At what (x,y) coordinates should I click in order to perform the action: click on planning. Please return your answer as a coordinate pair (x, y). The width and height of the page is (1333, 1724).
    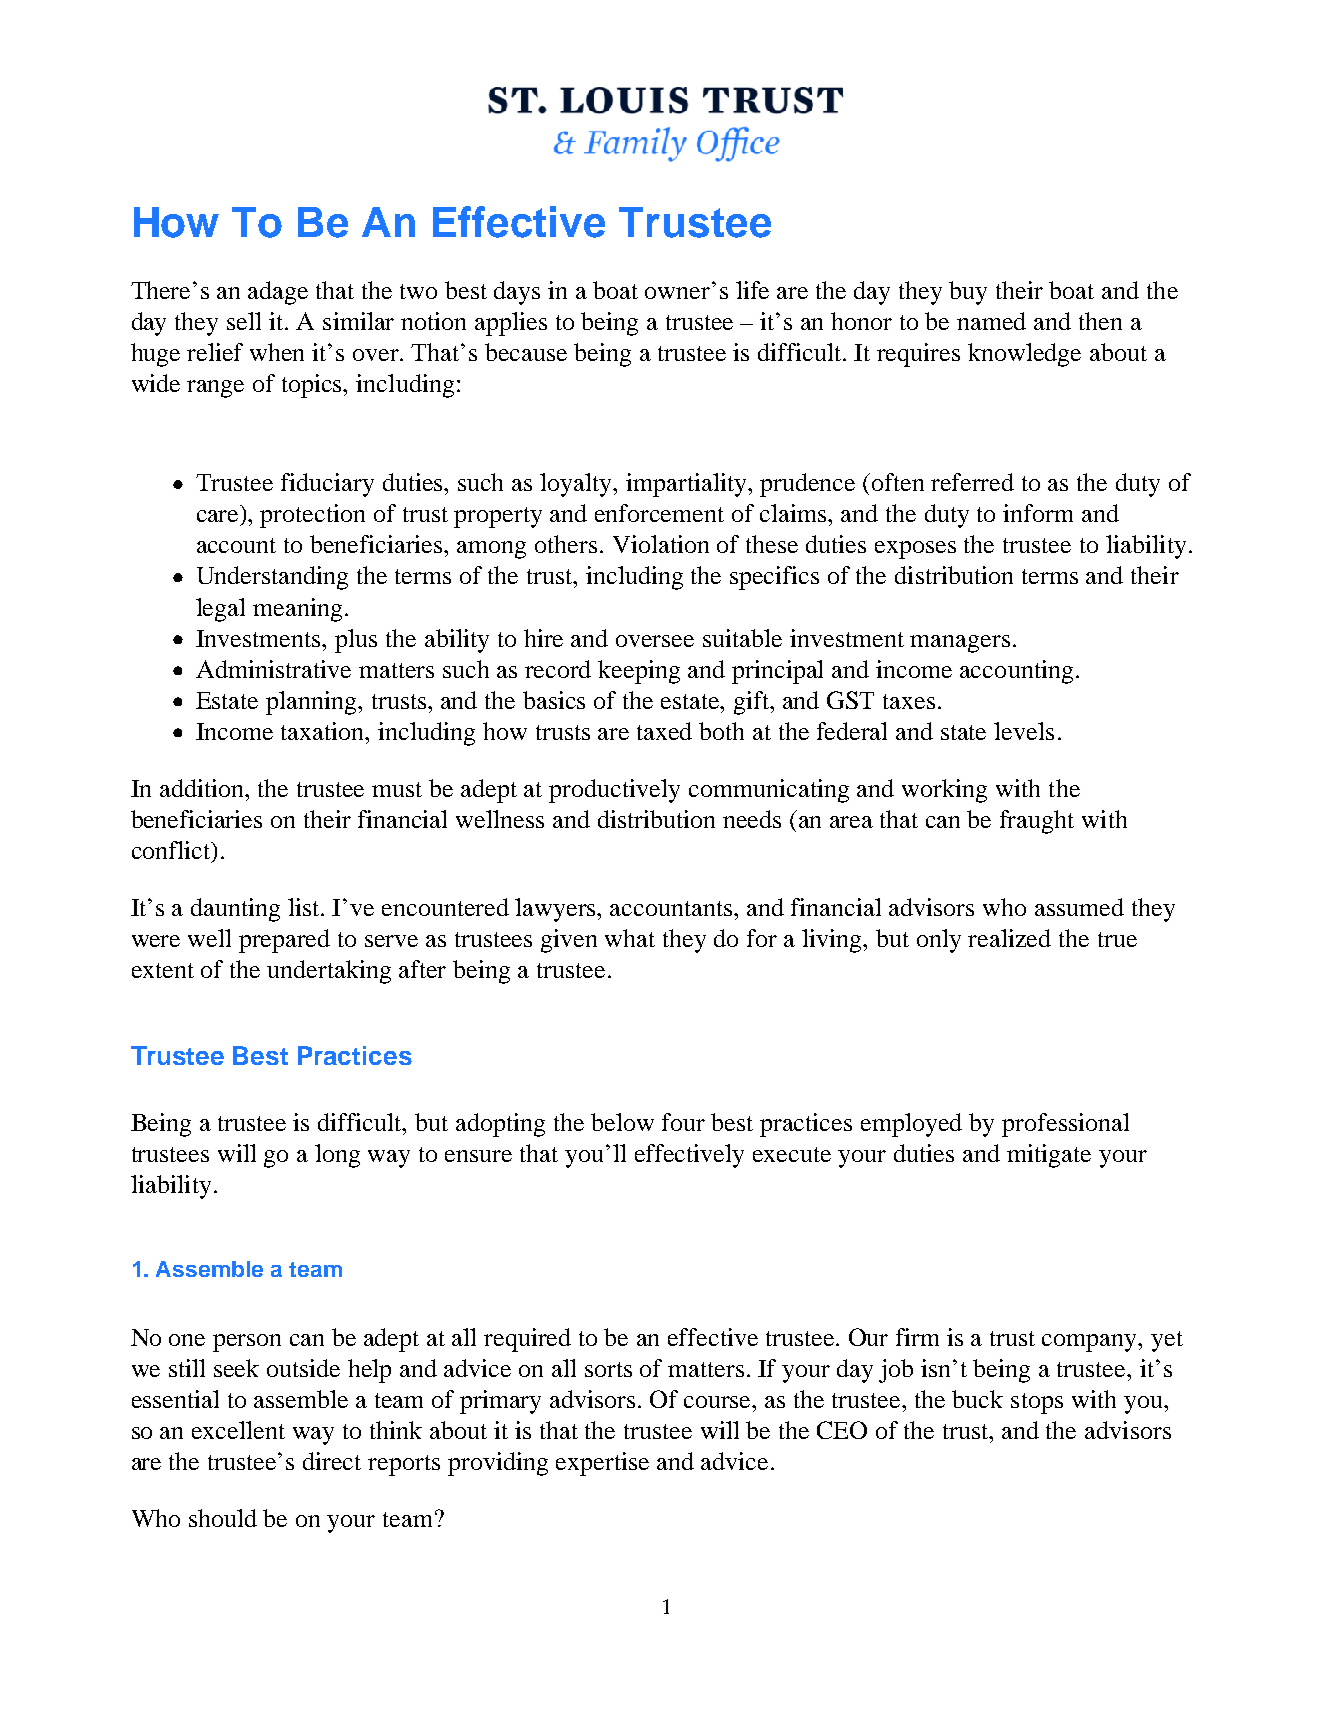
    Looking at the image, I should click on (313, 703).
